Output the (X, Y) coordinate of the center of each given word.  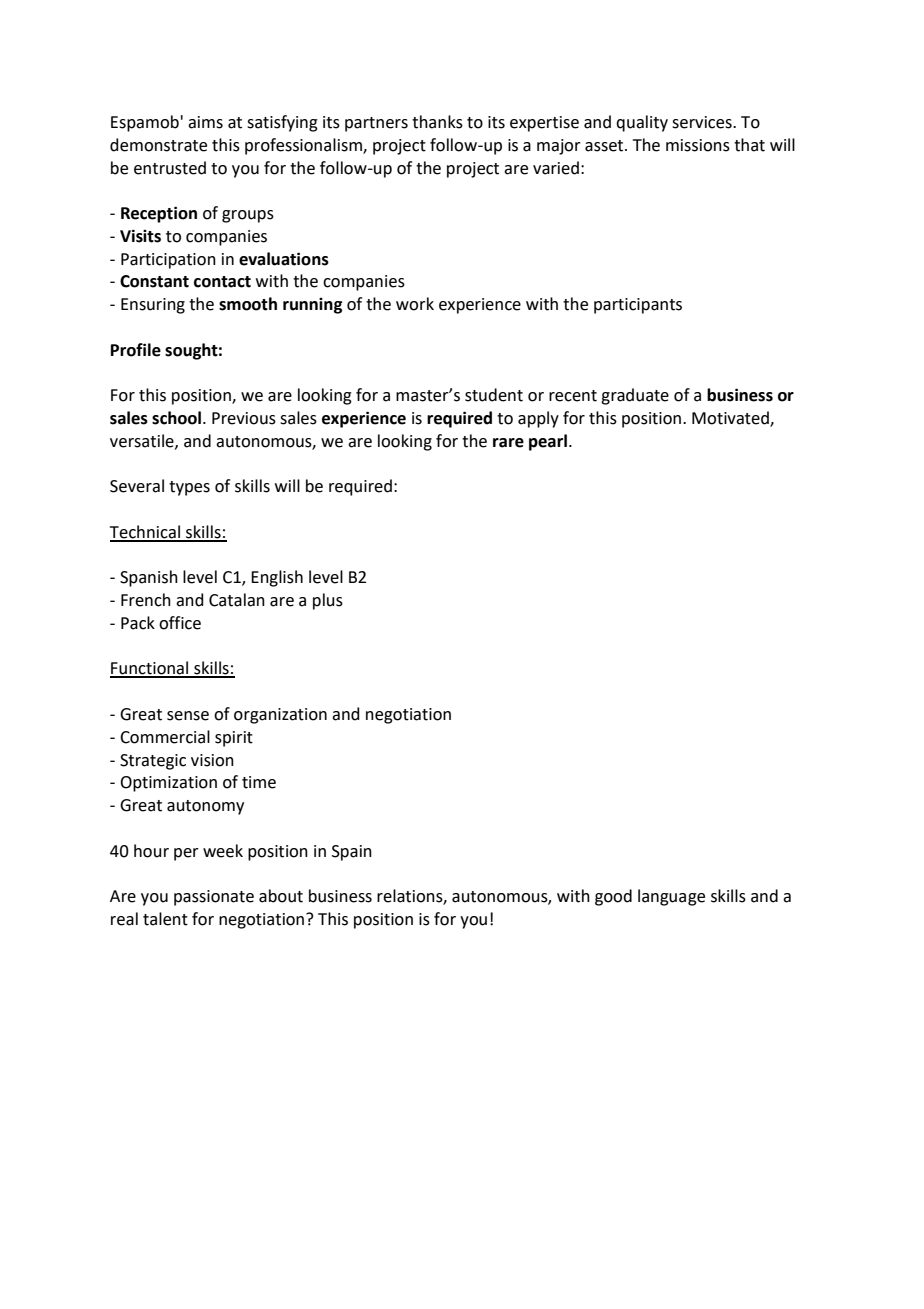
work (415, 304)
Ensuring (153, 306)
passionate (214, 898)
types (189, 488)
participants (638, 306)
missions (698, 145)
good (613, 897)
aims (205, 122)
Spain (352, 853)
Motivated (731, 419)
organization (280, 716)
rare (508, 443)
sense (188, 716)
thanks (437, 122)
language (671, 897)
